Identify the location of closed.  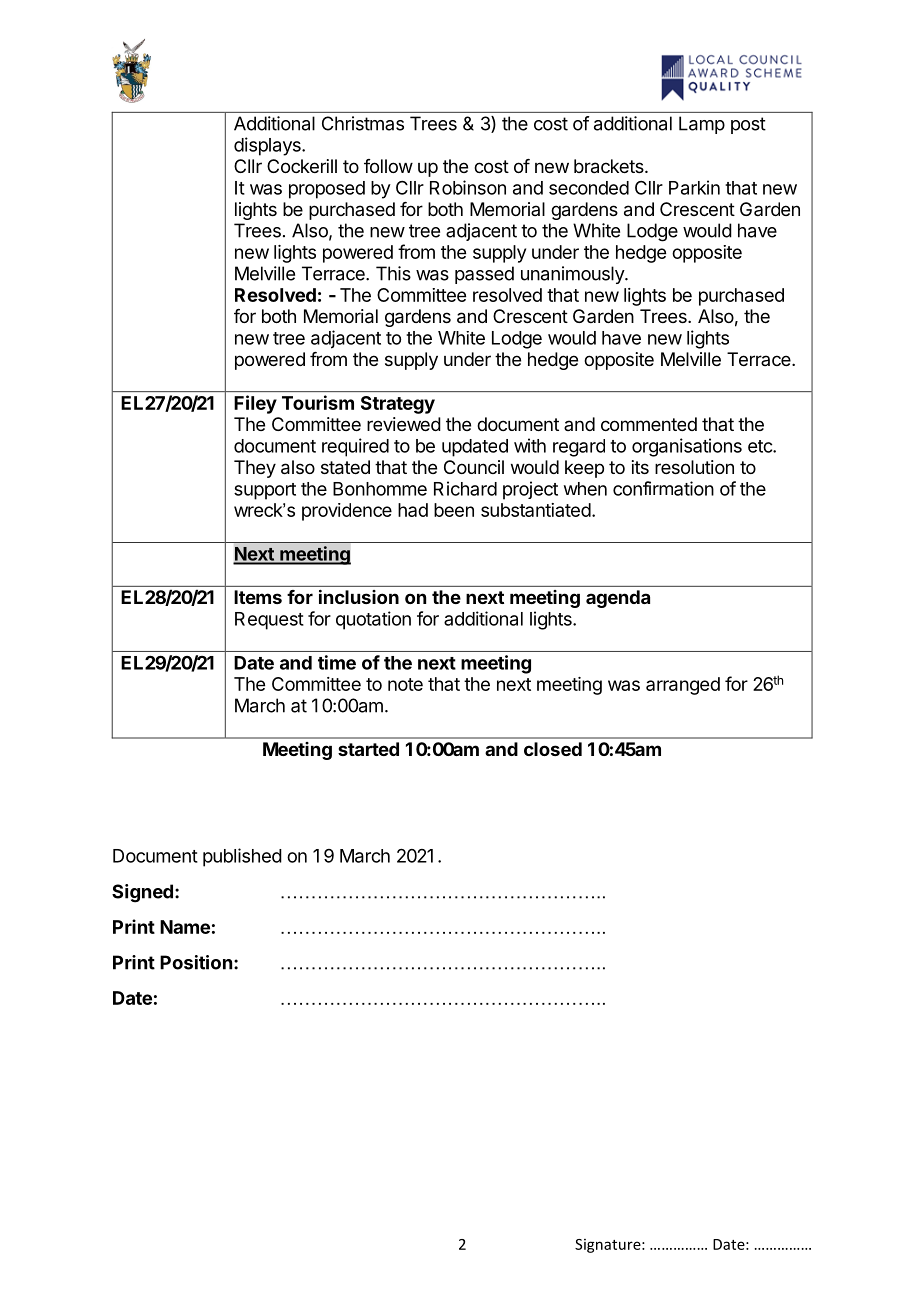
(553, 749).
